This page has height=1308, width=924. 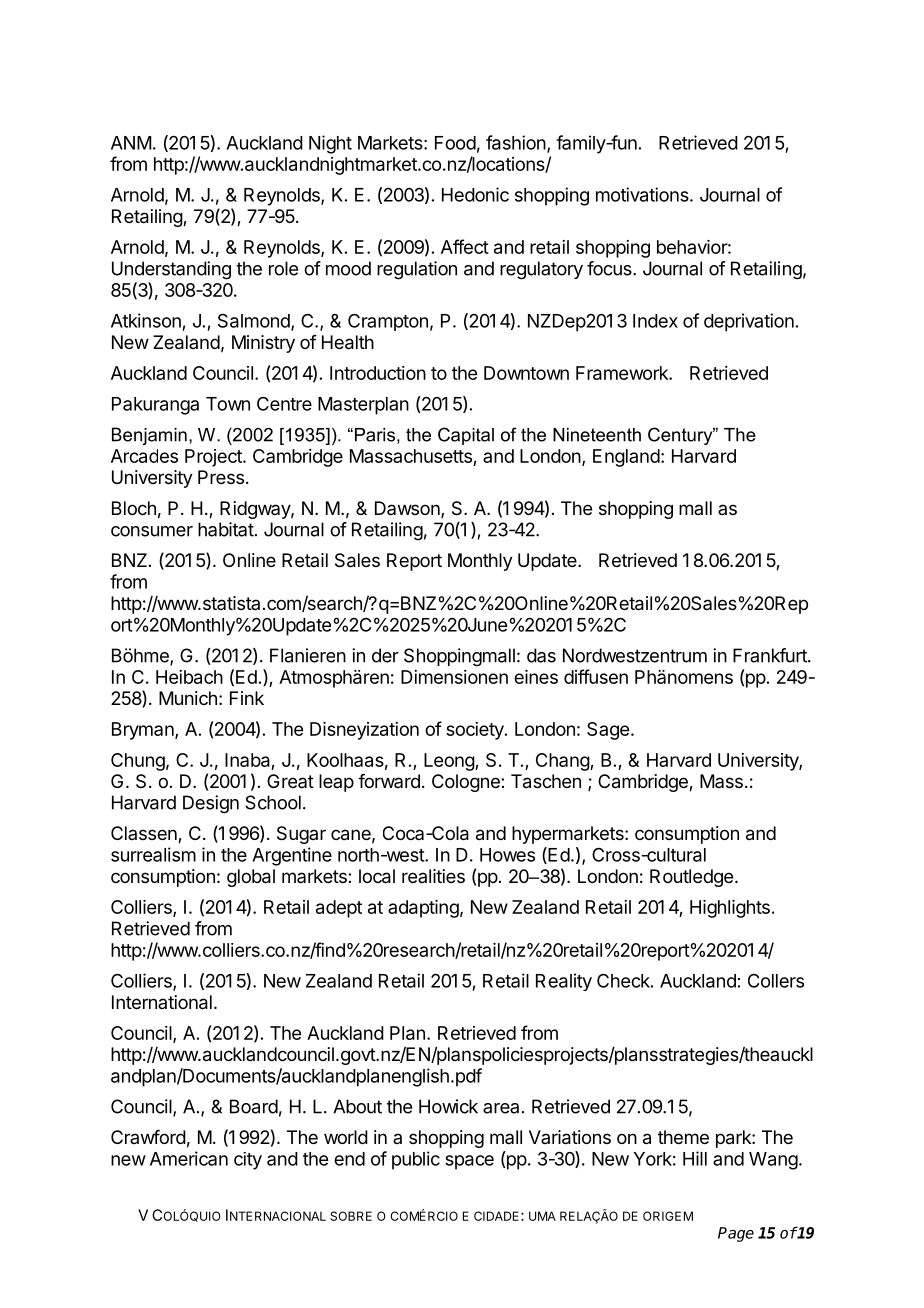 I want to click on Hedonic, so click(x=475, y=194).
